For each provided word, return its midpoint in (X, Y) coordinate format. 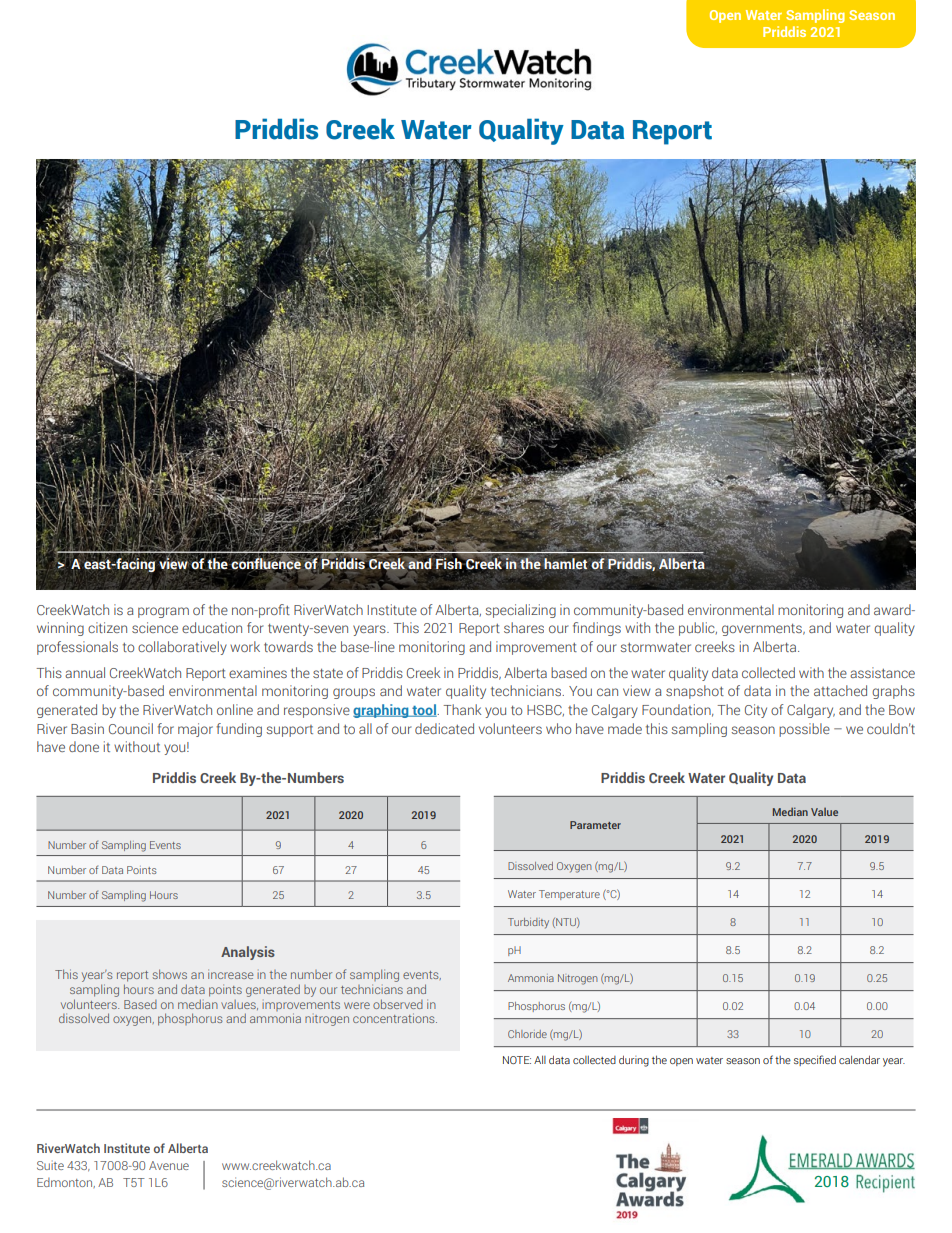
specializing (520, 611)
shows (170, 974)
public (698, 629)
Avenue (169, 1165)
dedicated (444, 728)
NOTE (517, 1060)
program (163, 612)
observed (398, 1004)
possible (804, 730)
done (84, 746)
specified (815, 1060)
